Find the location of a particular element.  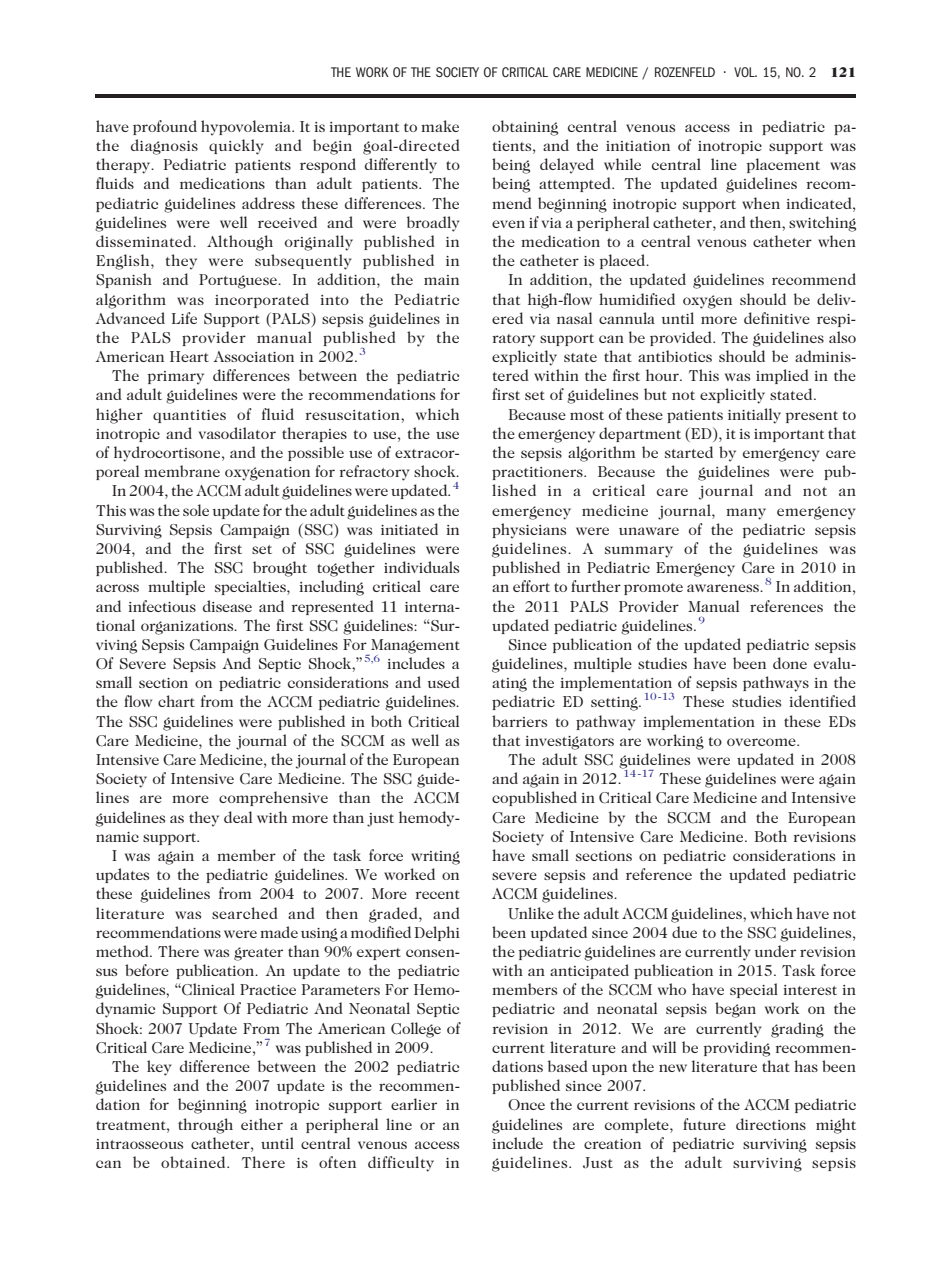

placement is located at coordinates (783, 165).
